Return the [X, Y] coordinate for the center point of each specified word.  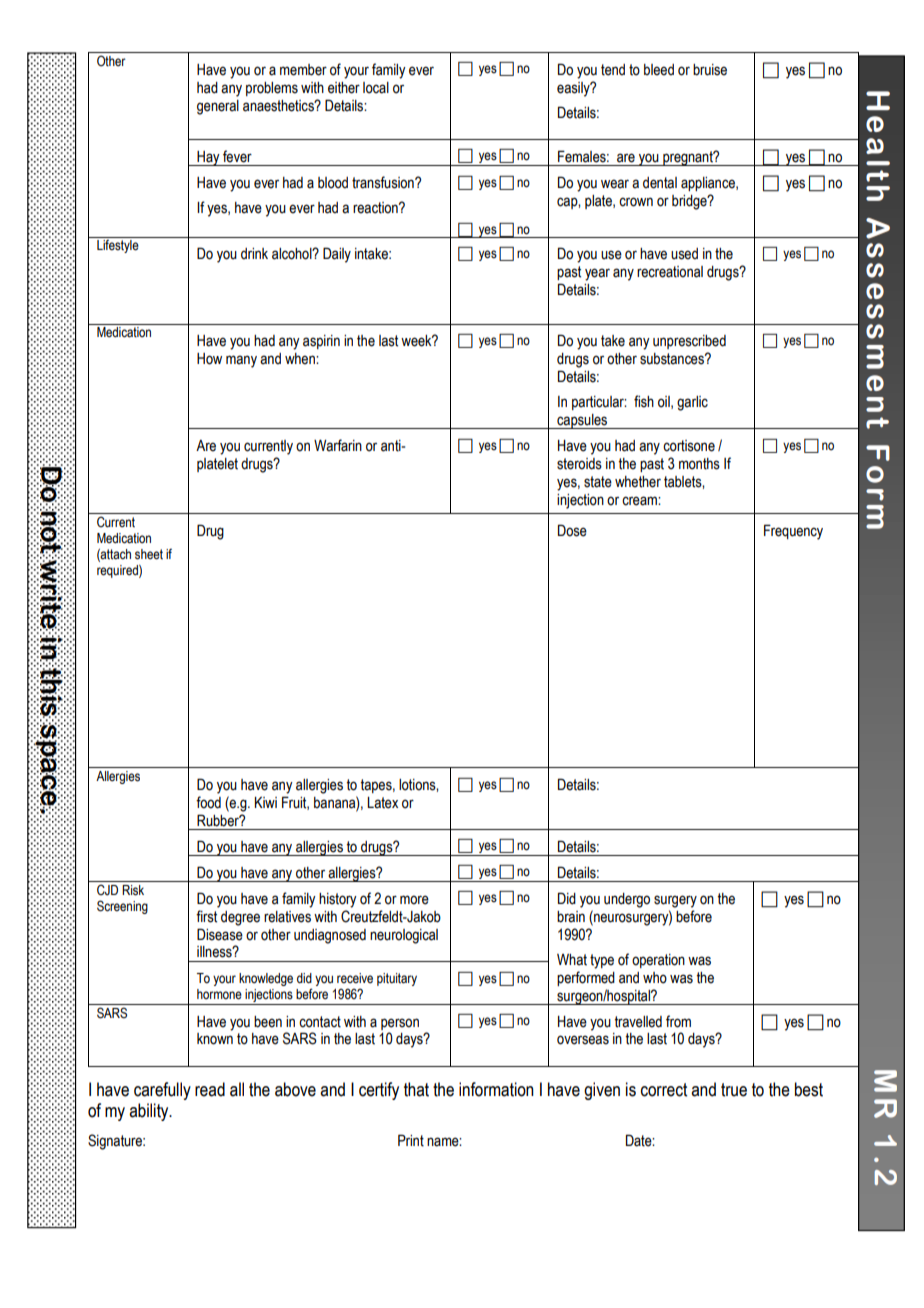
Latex [382, 803]
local [376, 88]
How [209, 359]
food [208, 802]
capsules [582, 421]
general [218, 107]
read [210, 1089]
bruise [710, 70]
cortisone [689, 446]
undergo [627, 900]
